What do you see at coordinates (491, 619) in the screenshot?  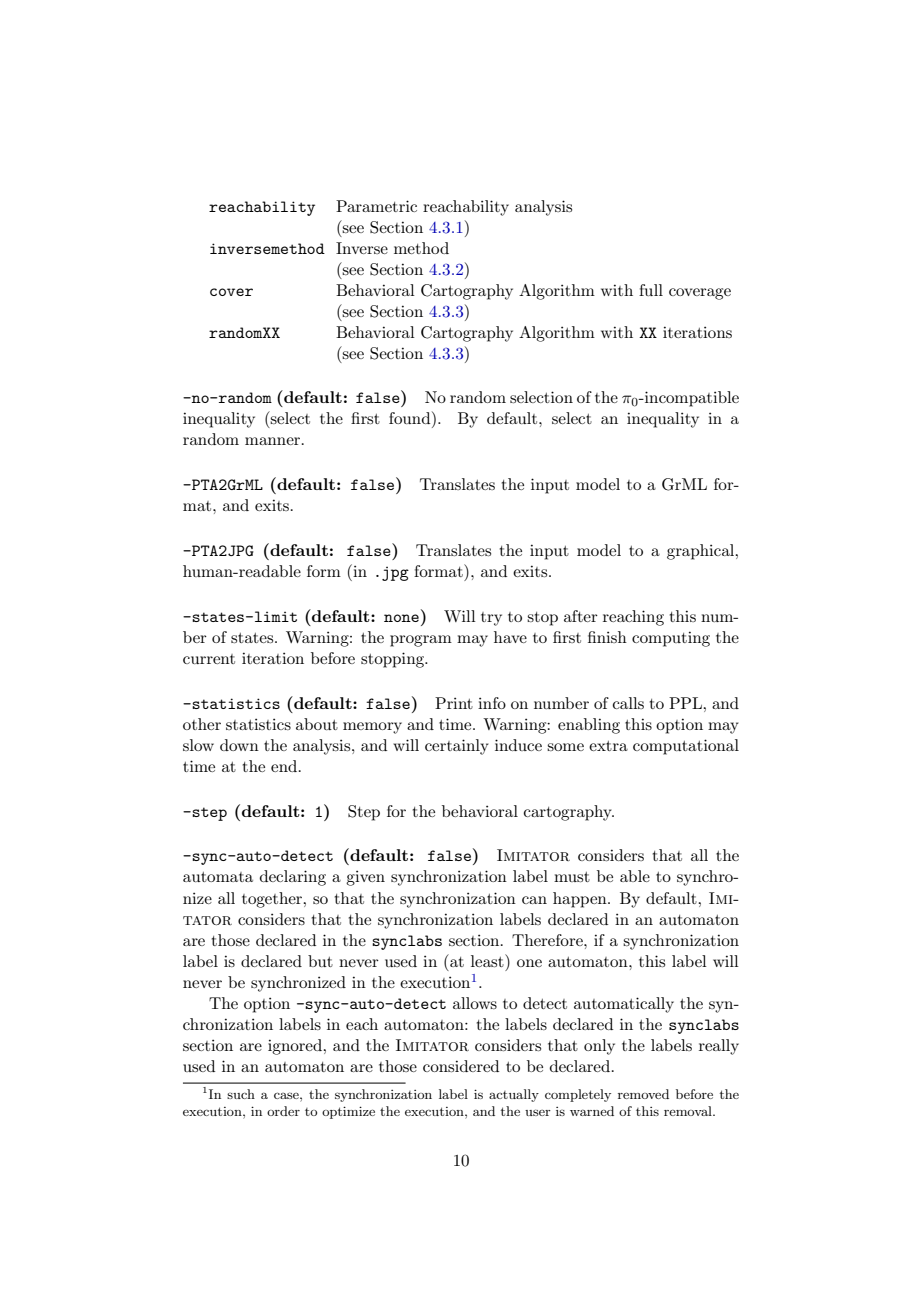 I see `try` at bounding box center [491, 619].
